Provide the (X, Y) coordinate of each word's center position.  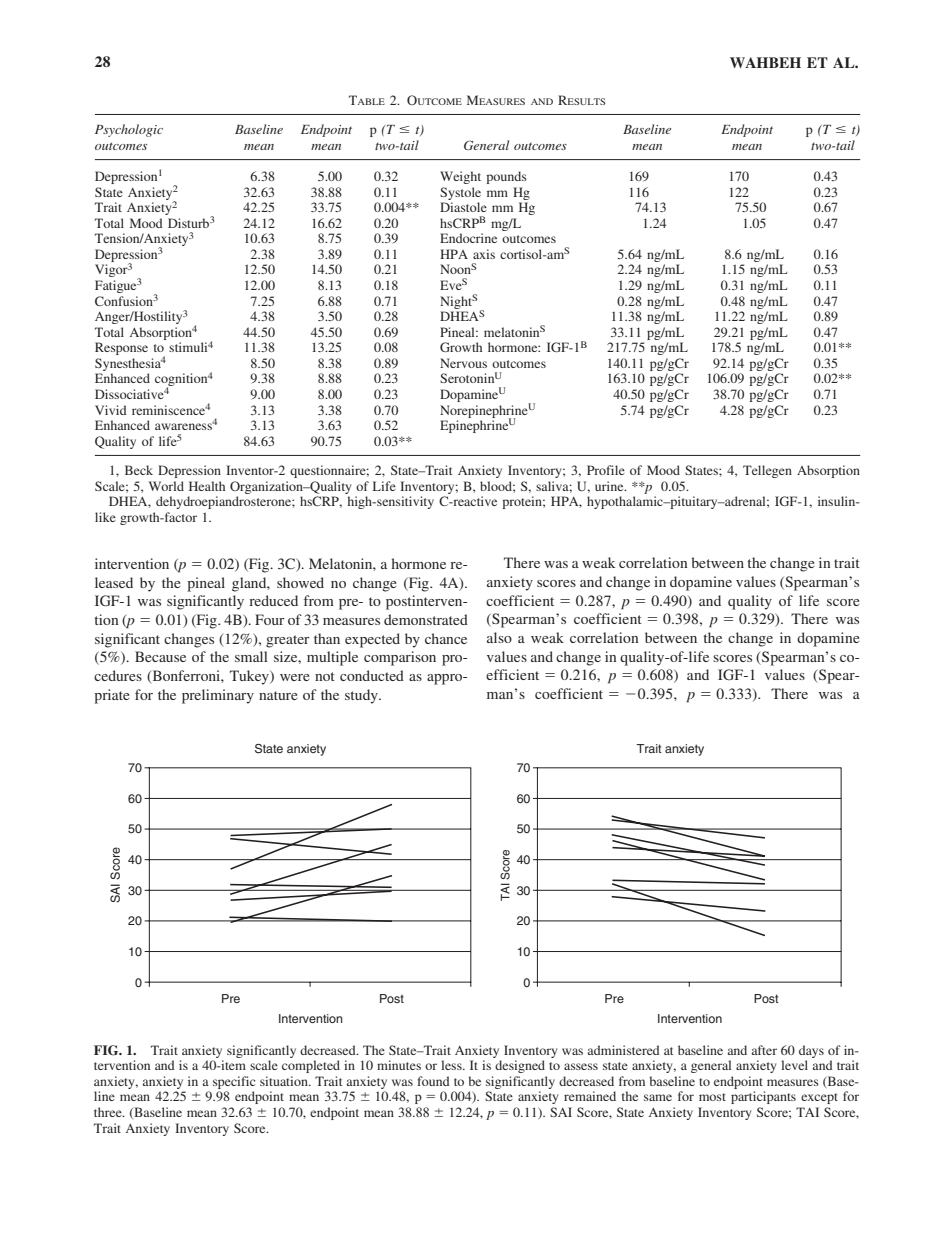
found (433, 1081)
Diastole (463, 207)
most (712, 1097)
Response (121, 348)
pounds (506, 177)
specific (234, 1082)
